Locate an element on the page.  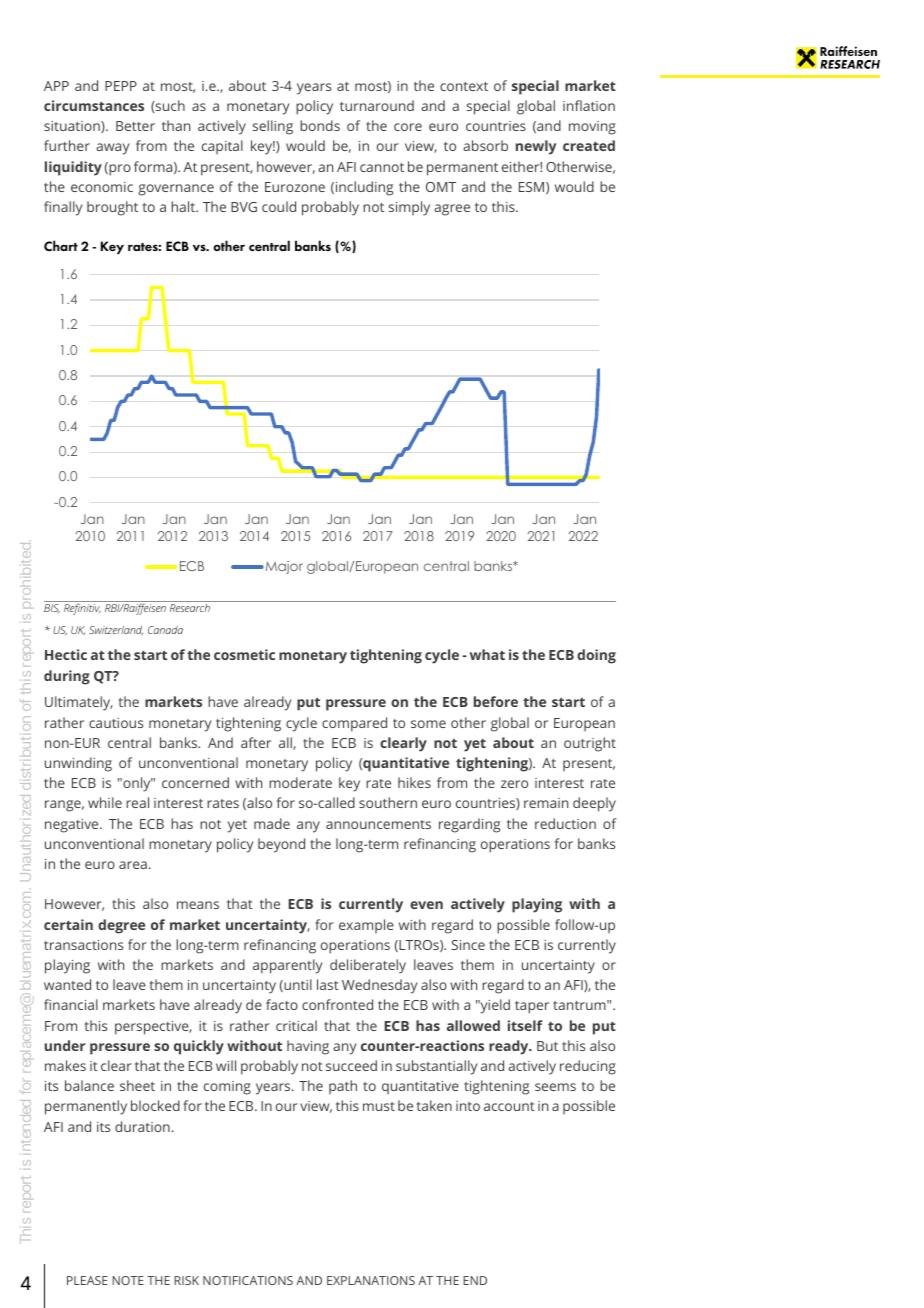
Chart is located at coordinates (61, 245).
